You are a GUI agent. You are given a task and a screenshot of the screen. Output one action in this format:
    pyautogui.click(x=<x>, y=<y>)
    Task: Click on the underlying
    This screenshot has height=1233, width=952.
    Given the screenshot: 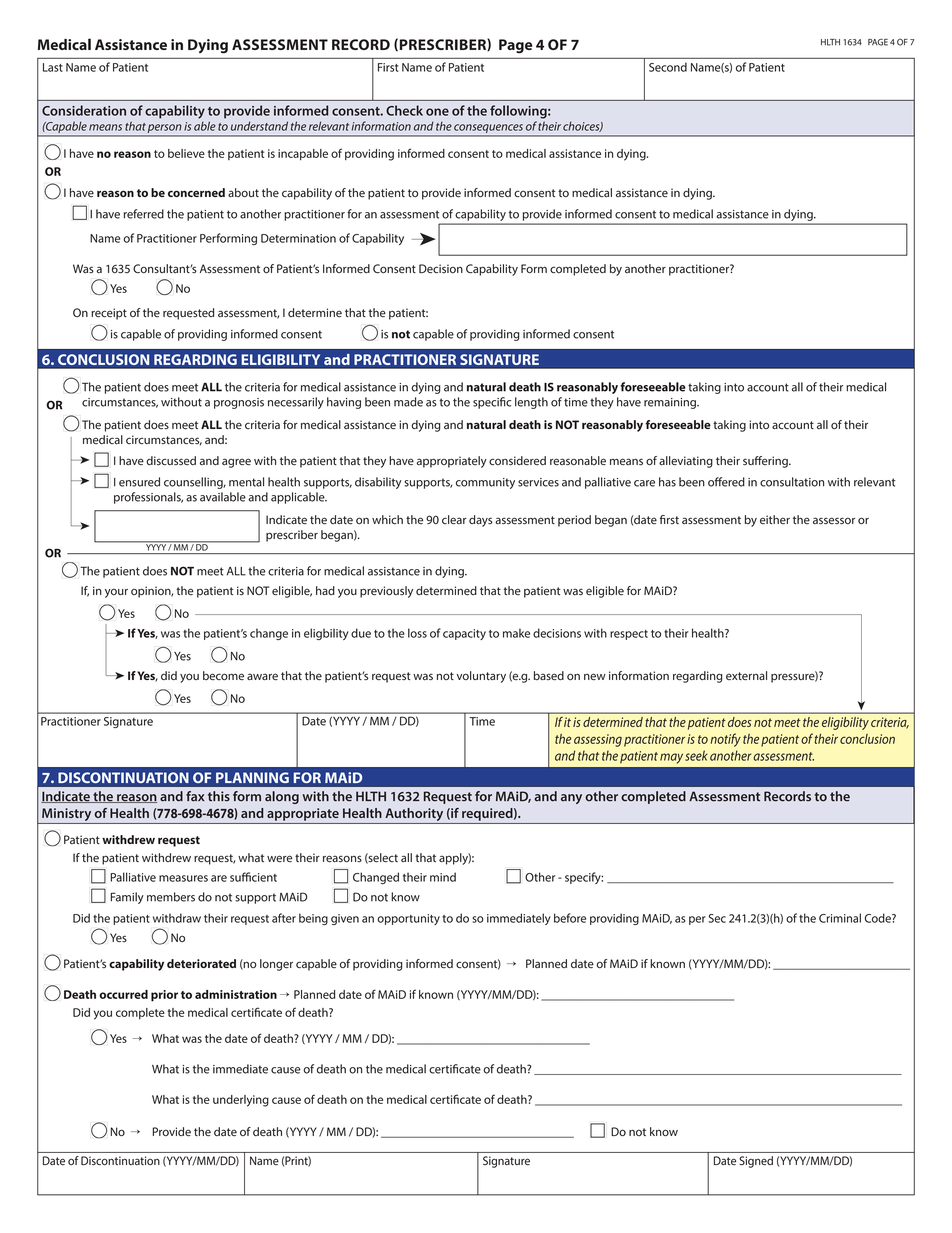 What is the action you would take?
    pyautogui.click(x=241, y=1101)
